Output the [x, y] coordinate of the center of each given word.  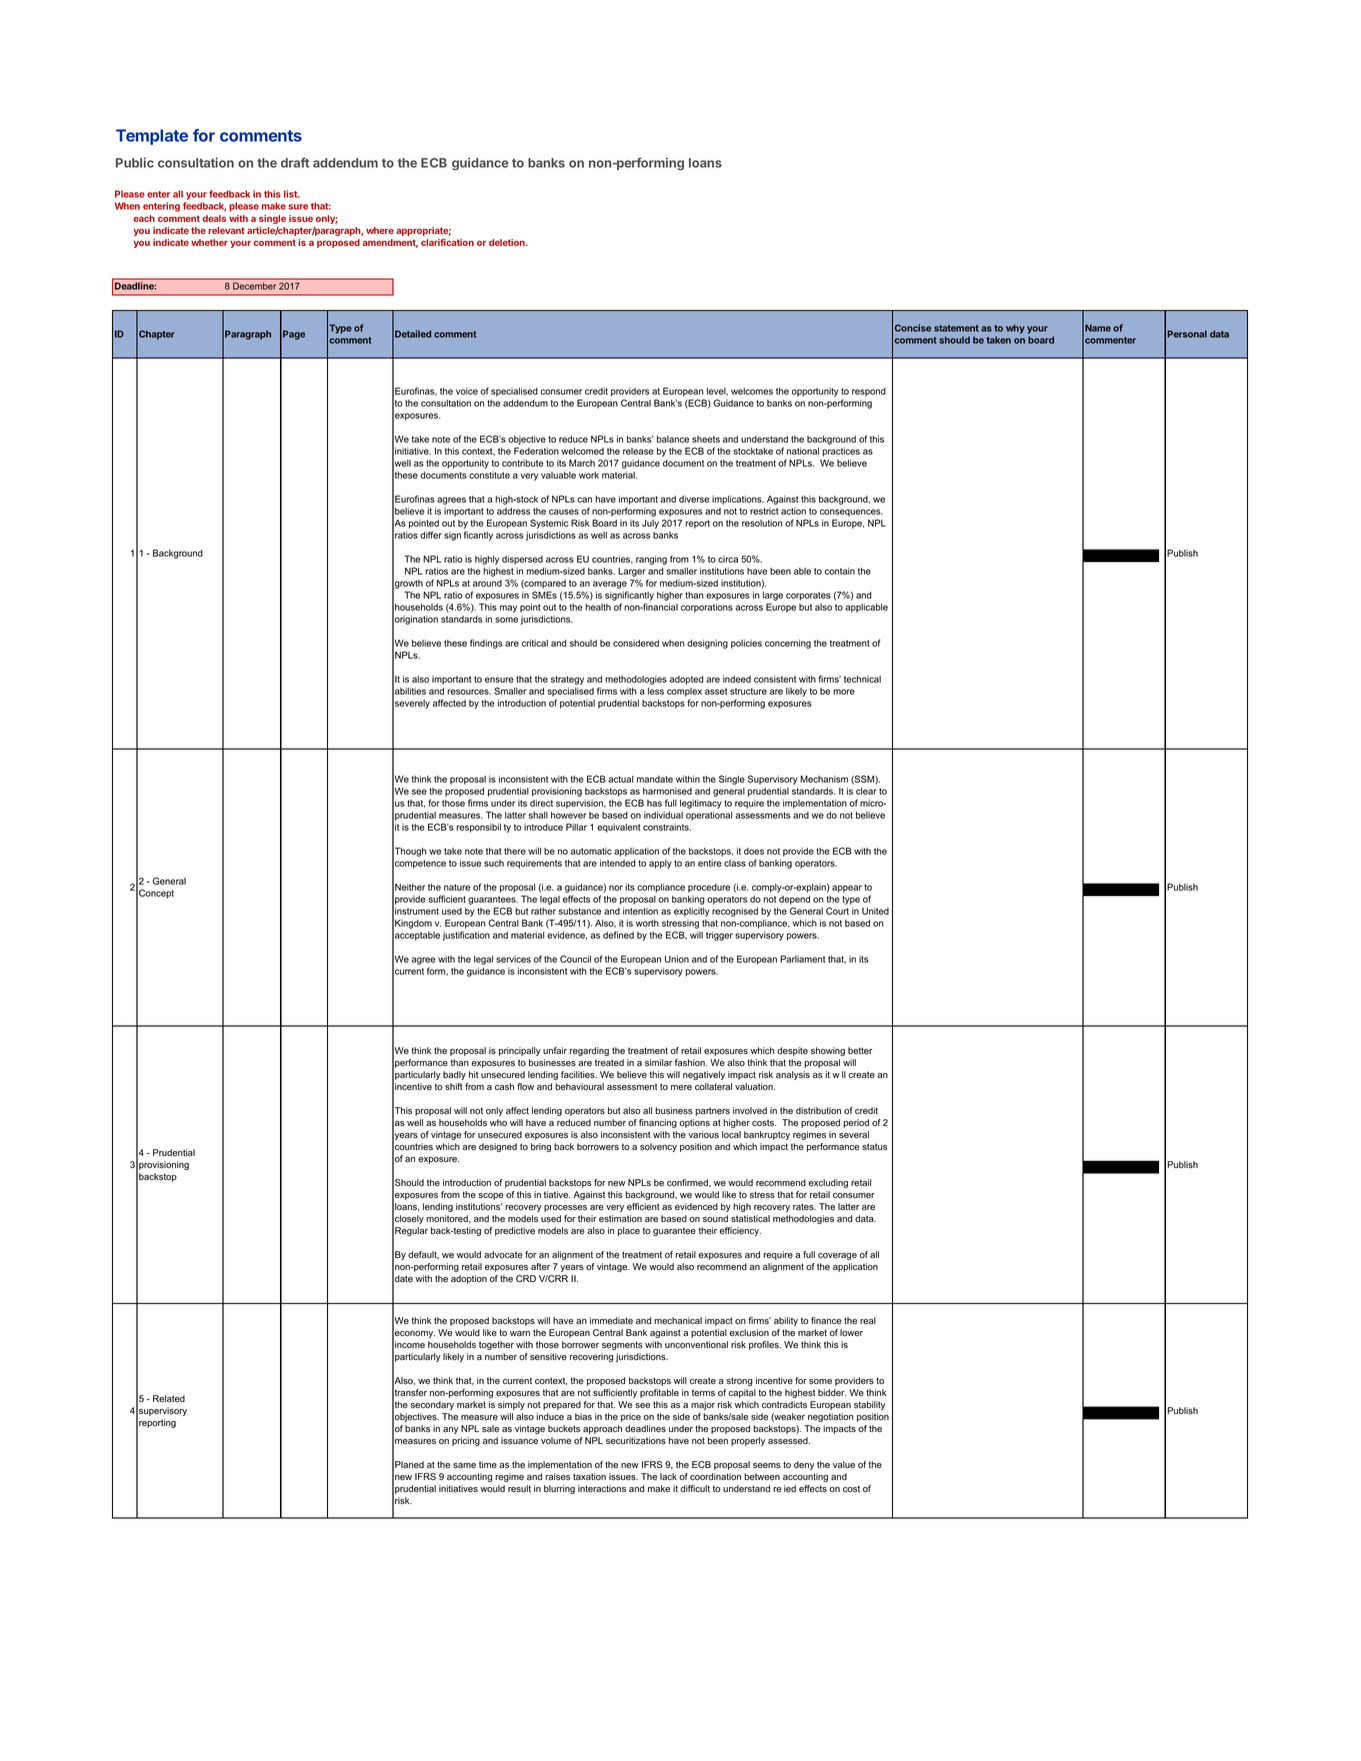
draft [295, 162]
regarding [589, 1051]
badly [454, 1075]
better [860, 1051]
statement [956, 328]
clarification [447, 242]
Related [169, 1398]
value [844, 1465]
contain [840, 571]
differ [431, 535]
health [598, 607]
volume [556, 1440]
